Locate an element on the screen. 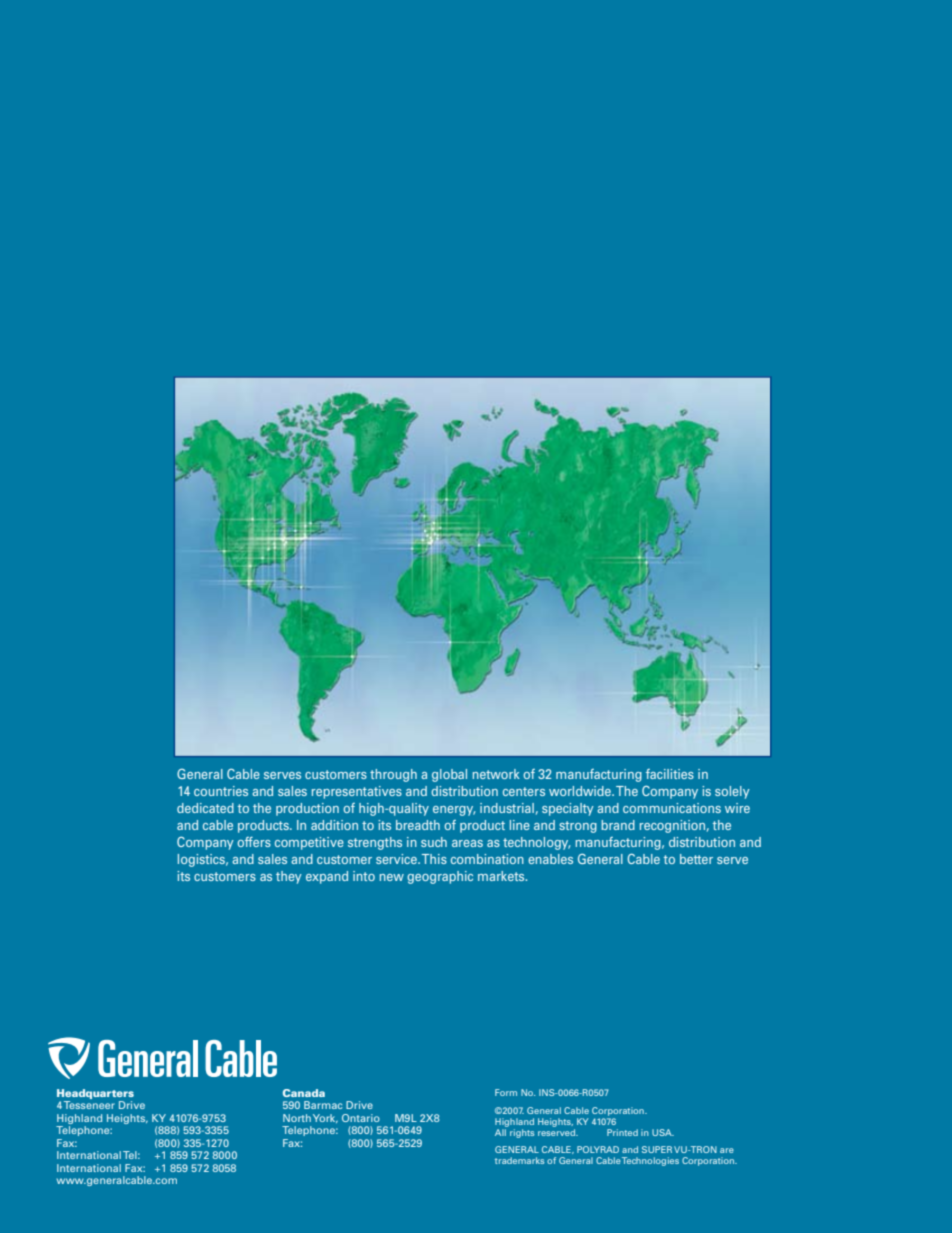  they is located at coordinates (289, 877).
